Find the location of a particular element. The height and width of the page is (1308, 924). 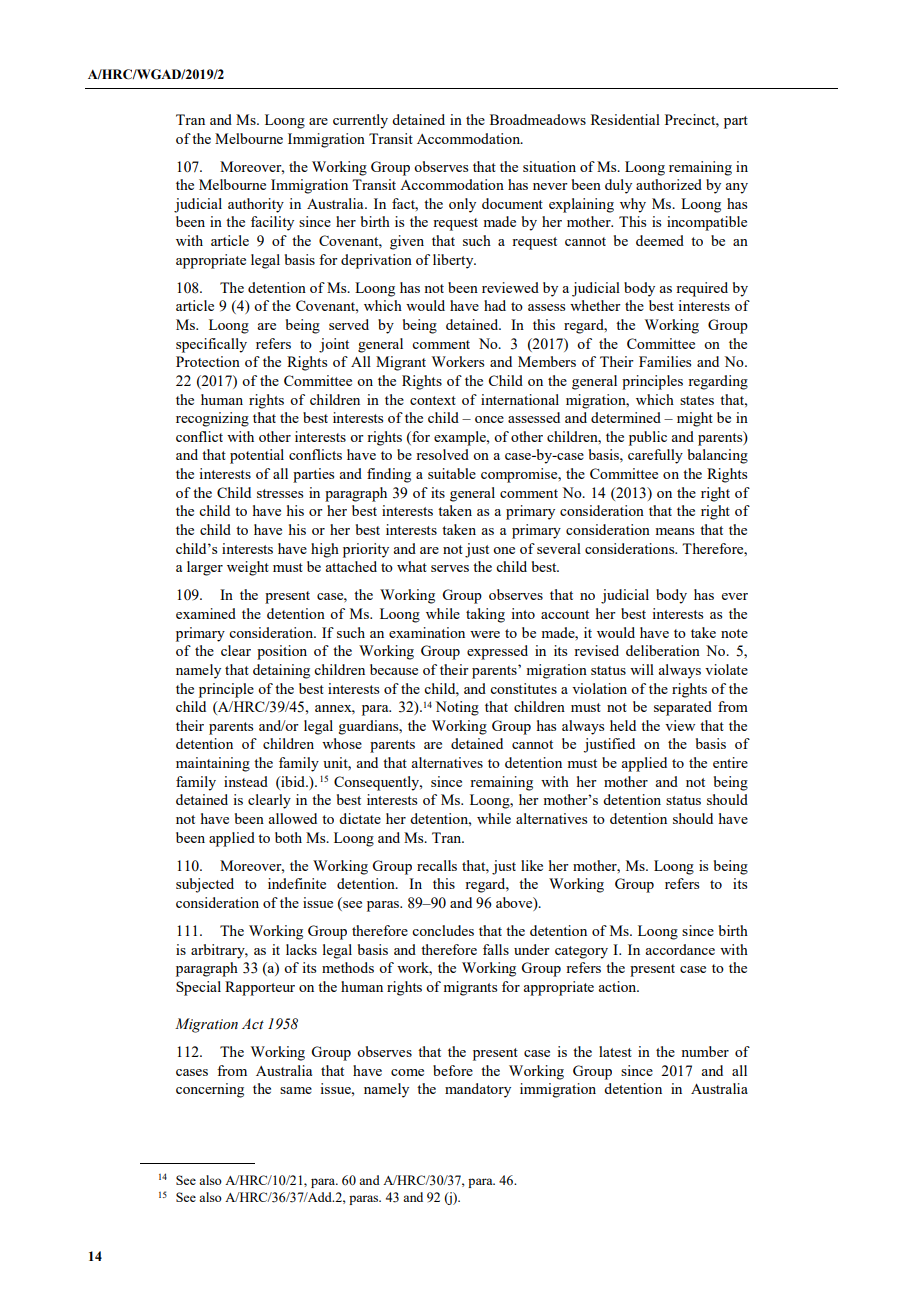

only is located at coordinates (462, 205).
